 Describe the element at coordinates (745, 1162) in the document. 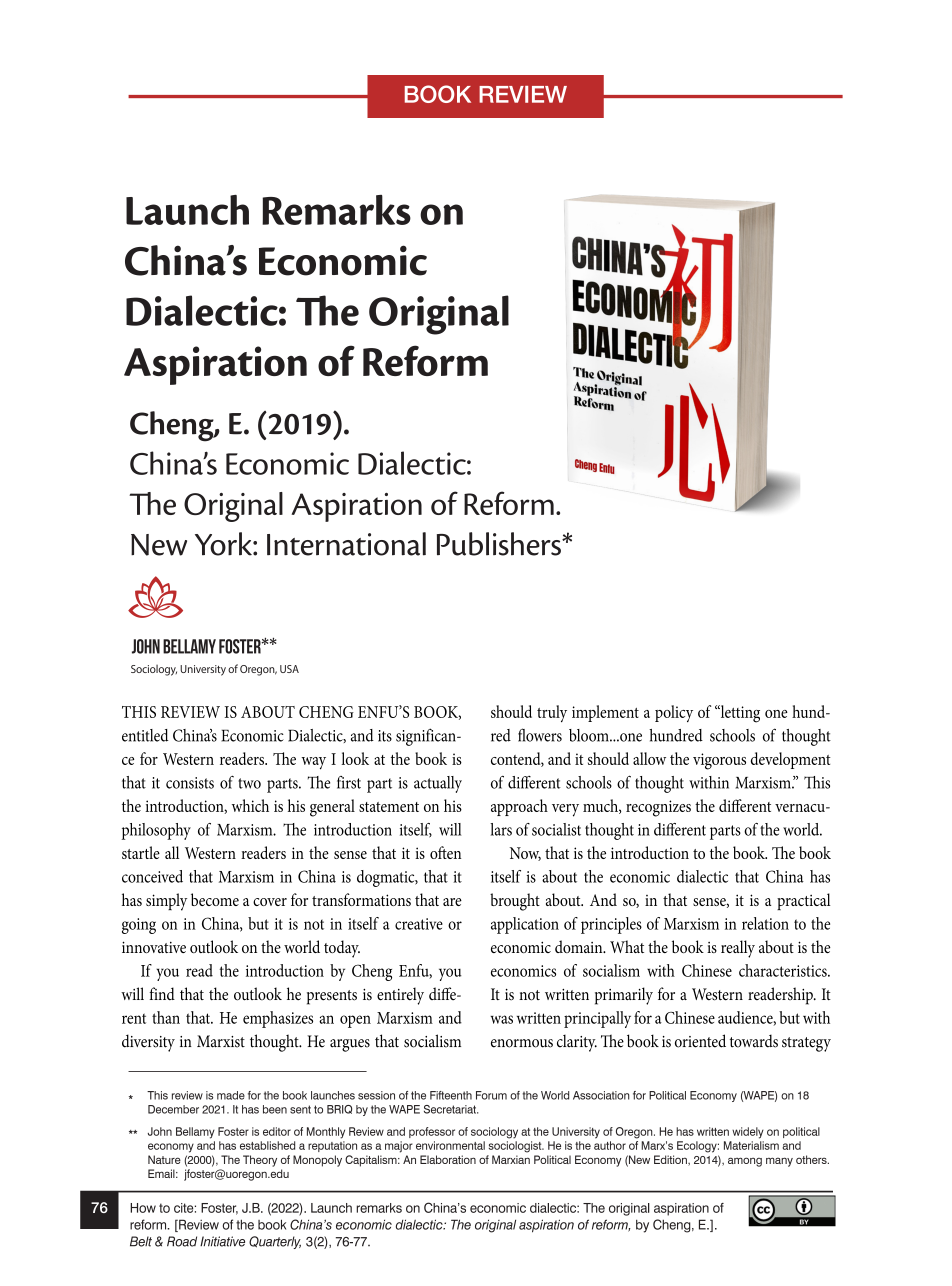

I see `among` at that location.
